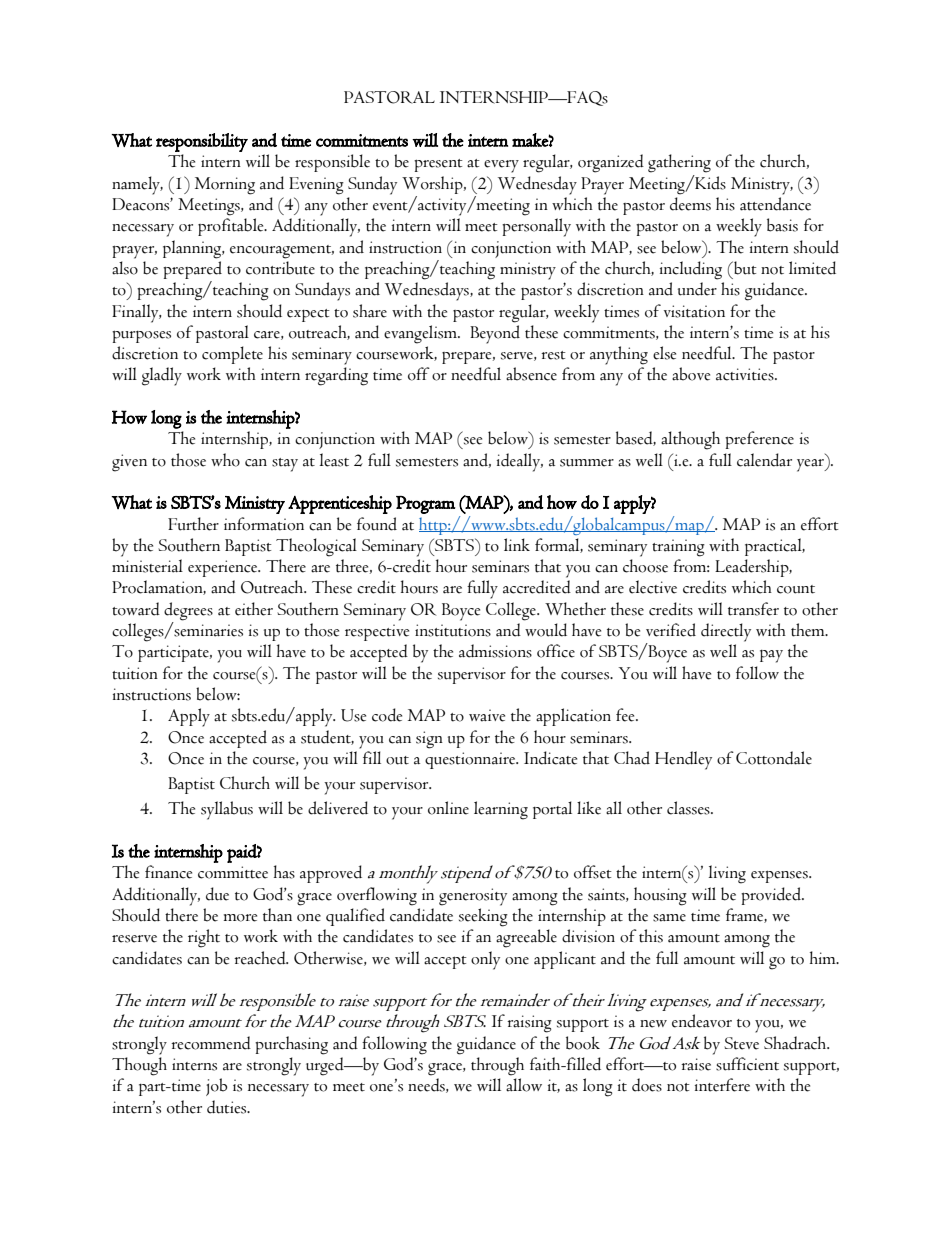 The image size is (952, 1233). I want to click on learning, so click(501, 810).
